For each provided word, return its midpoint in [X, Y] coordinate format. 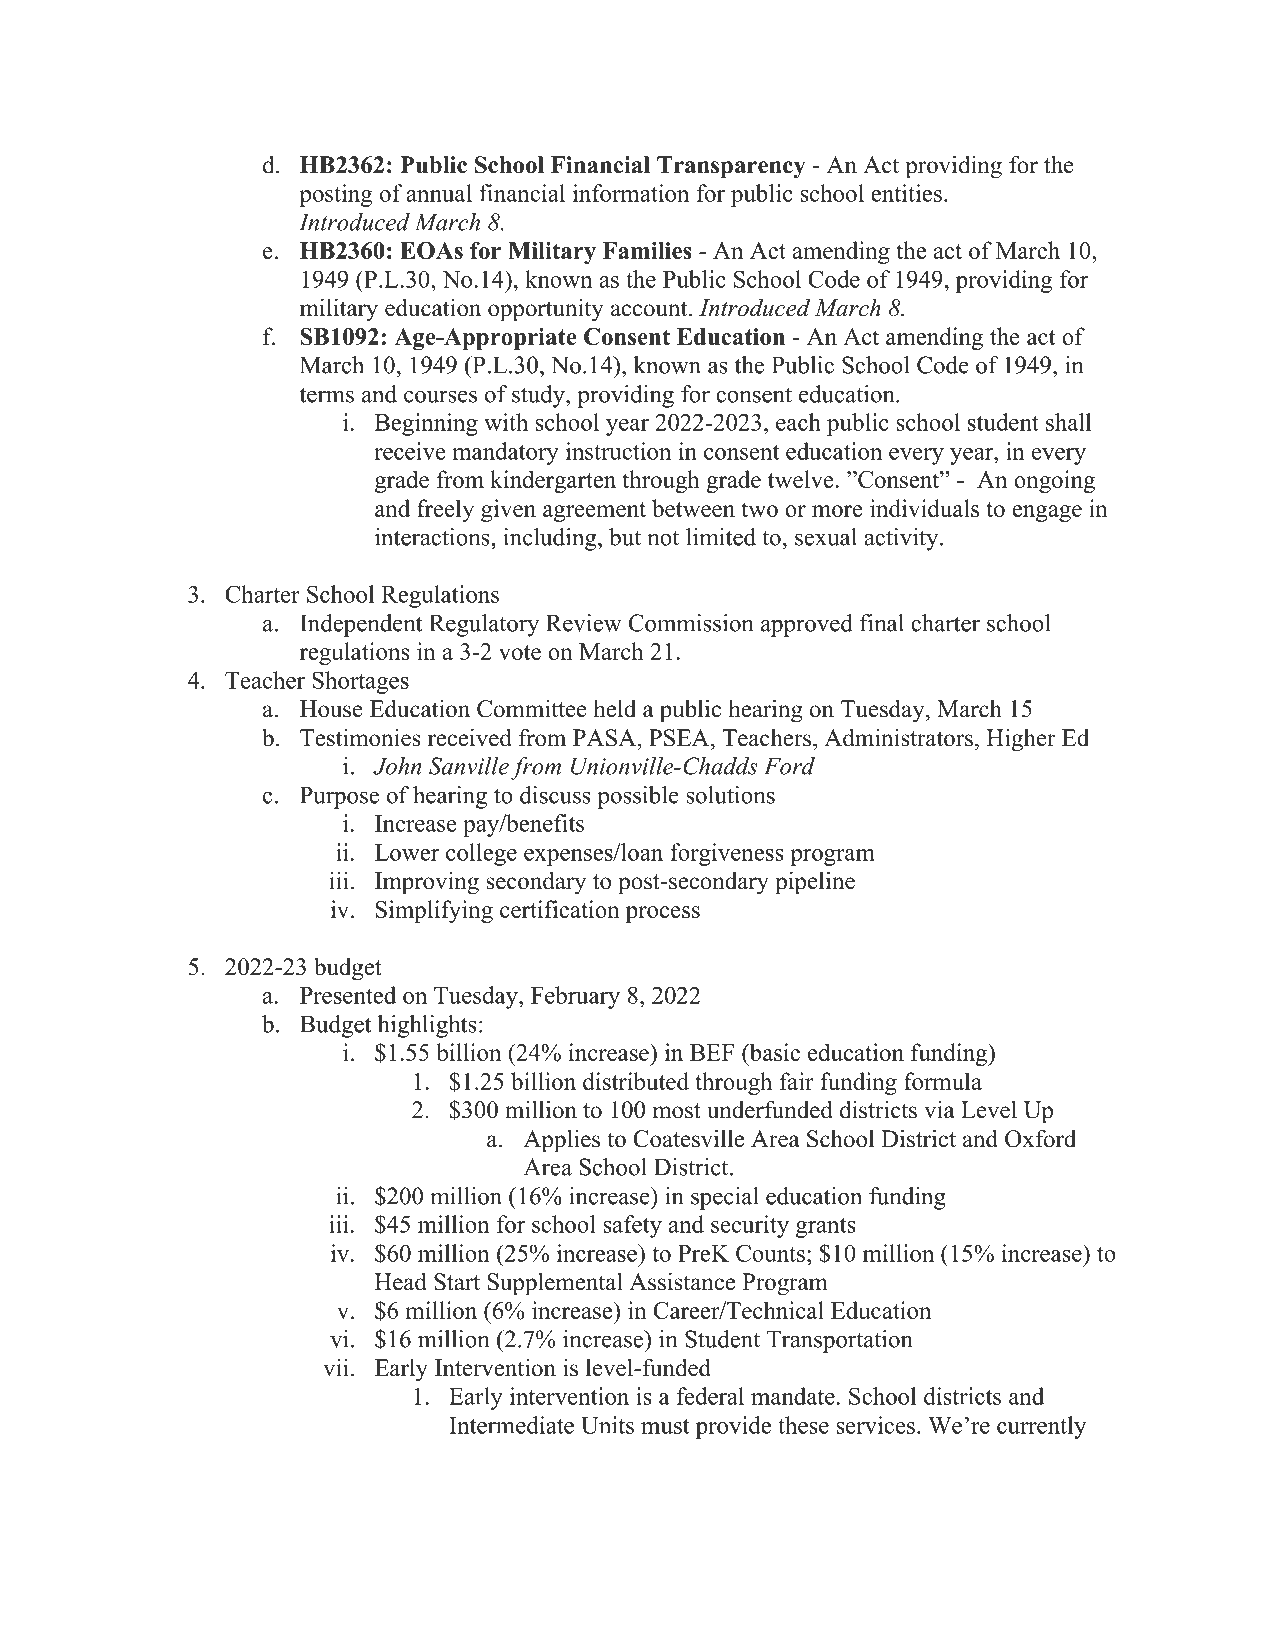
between [693, 508]
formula [943, 1081]
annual [439, 193]
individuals [924, 508]
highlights [427, 1026]
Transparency [731, 167]
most [677, 1111]
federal [710, 1396]
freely [445, 510]
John [397, 766]
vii [336, 1367]
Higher [1021, 740]
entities [906, 193]
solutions [730, 795]
